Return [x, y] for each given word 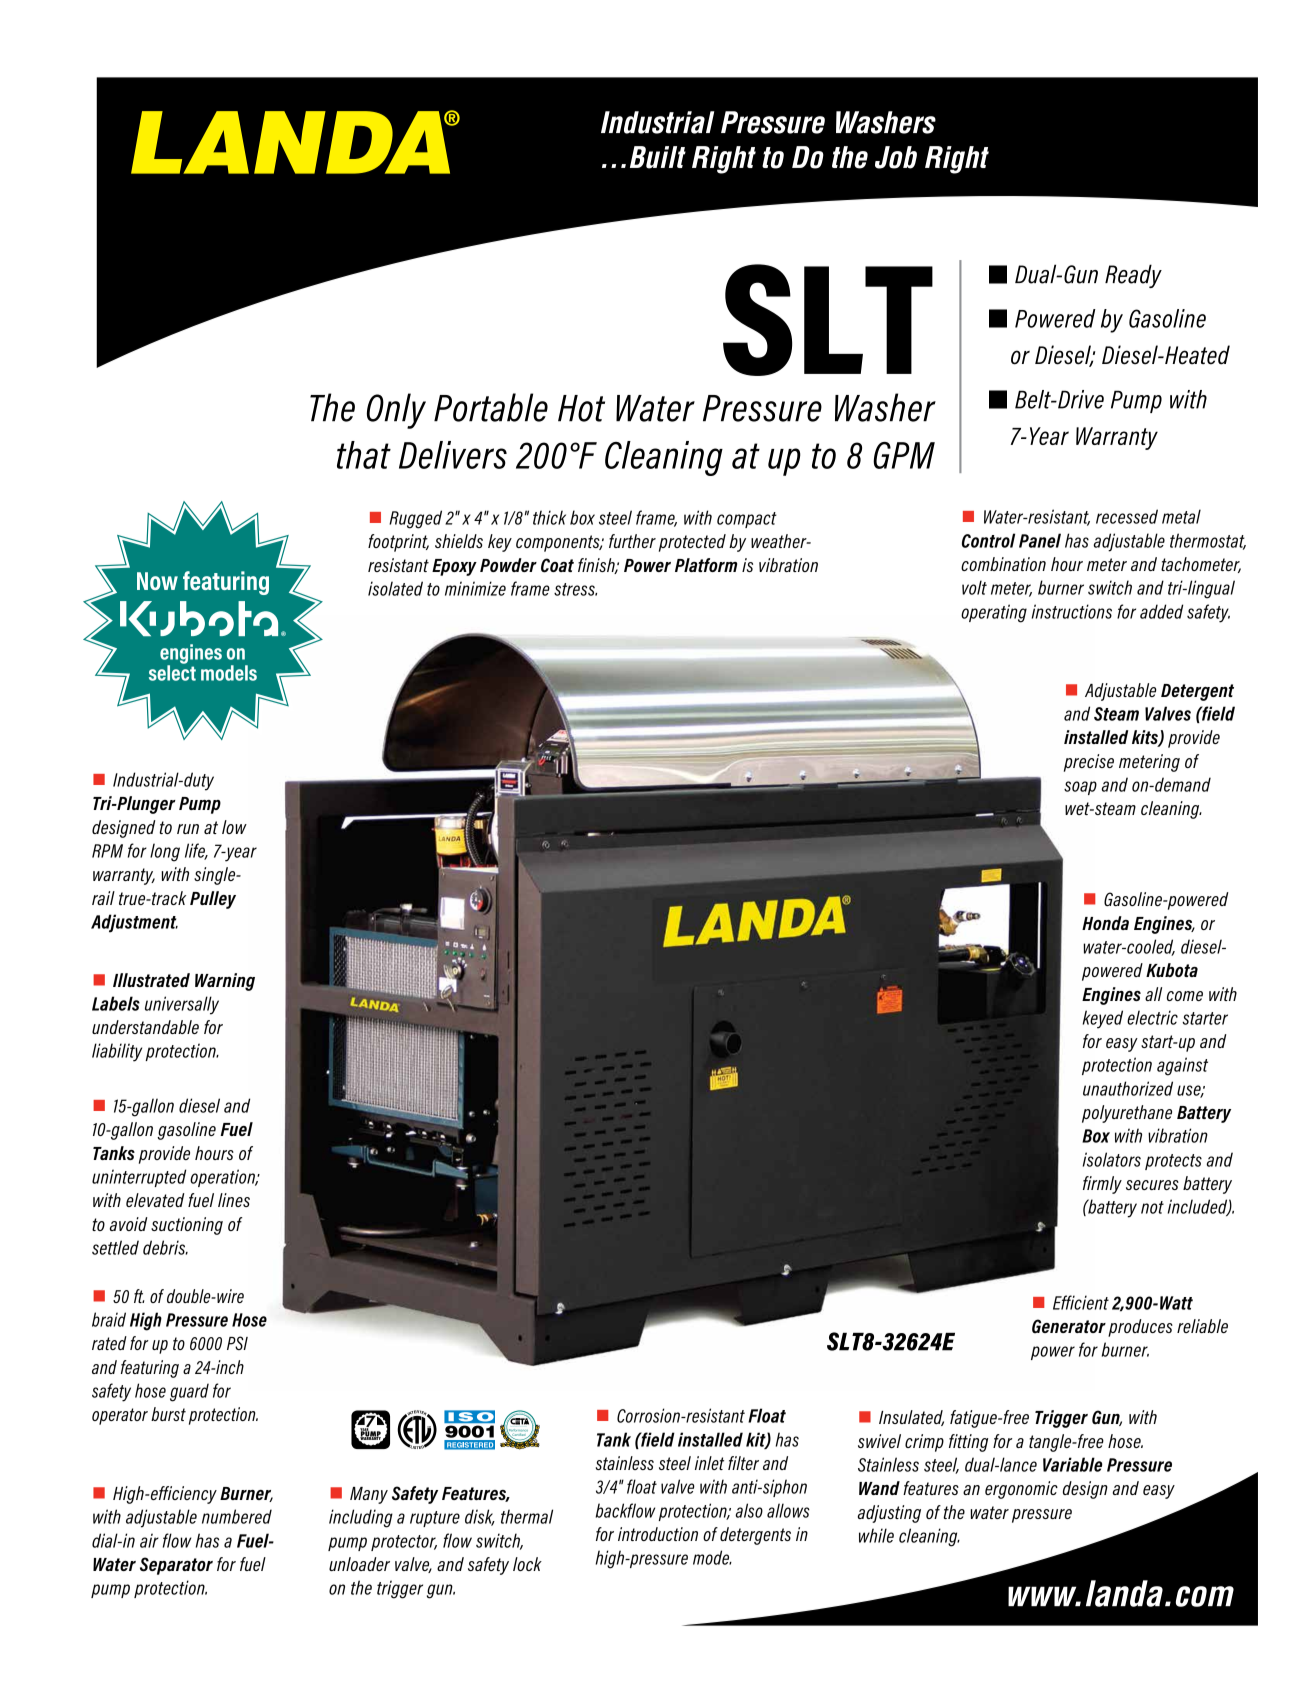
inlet [709, 1463]
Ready [1133, 276]
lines [234, 1200]
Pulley [213, 900]
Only [396, 411]
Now [157, 581]
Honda [1105, 923]
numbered [237, 1516]
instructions [1072, 611]
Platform [706, 565]
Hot [581, 408]
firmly [1102, 1185]
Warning [225, 982]
